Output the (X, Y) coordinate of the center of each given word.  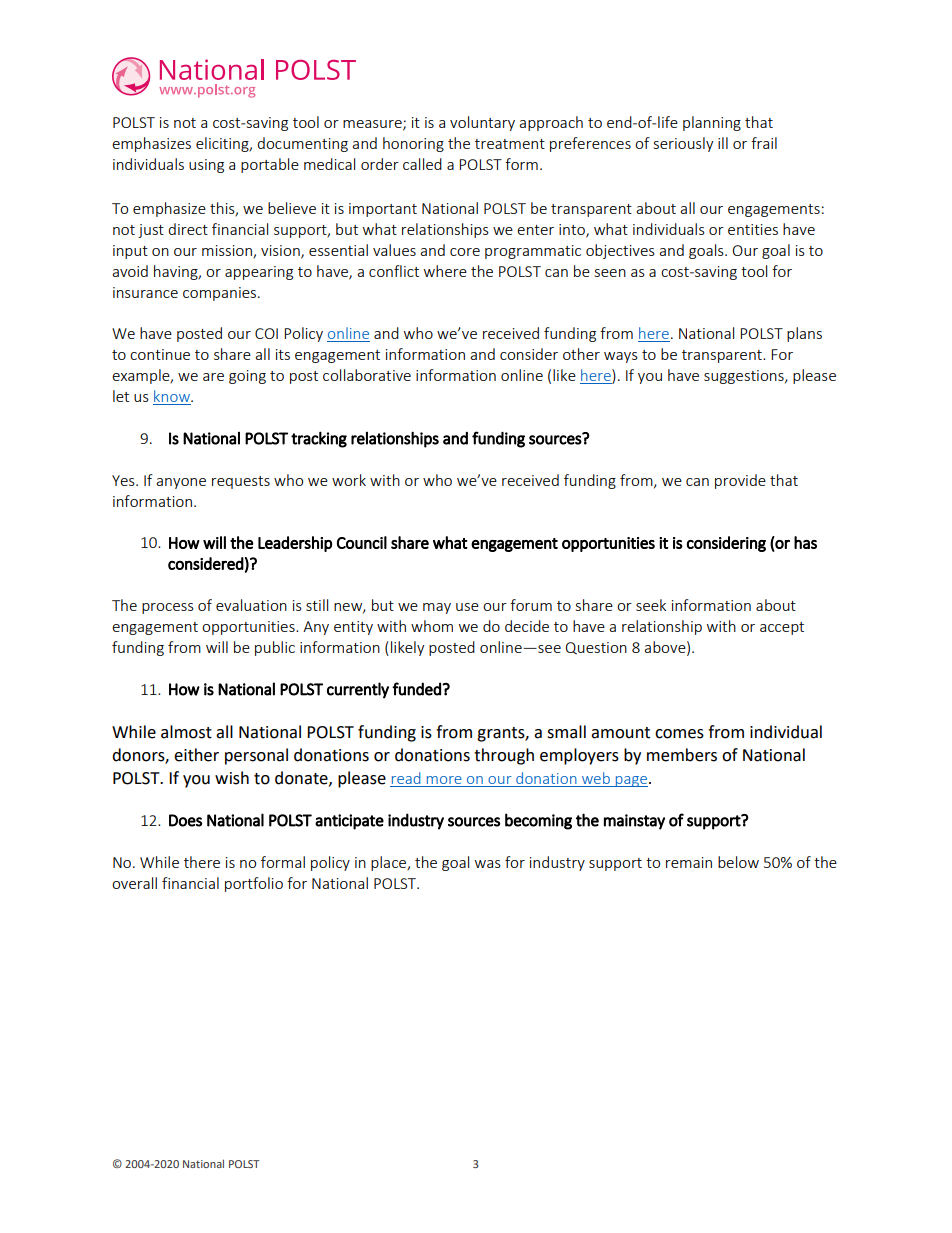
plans (804, 334)
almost (186, 732)
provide (740, 481)
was (488, 864)
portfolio (254, 884)
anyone (181, 483)
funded (417, 689)
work (349, 480)
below (738, 862)
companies (221, 294)
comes (679, 734)
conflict (394, 271)
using (206, 166)
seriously (684, 144)
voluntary (482, 123)
